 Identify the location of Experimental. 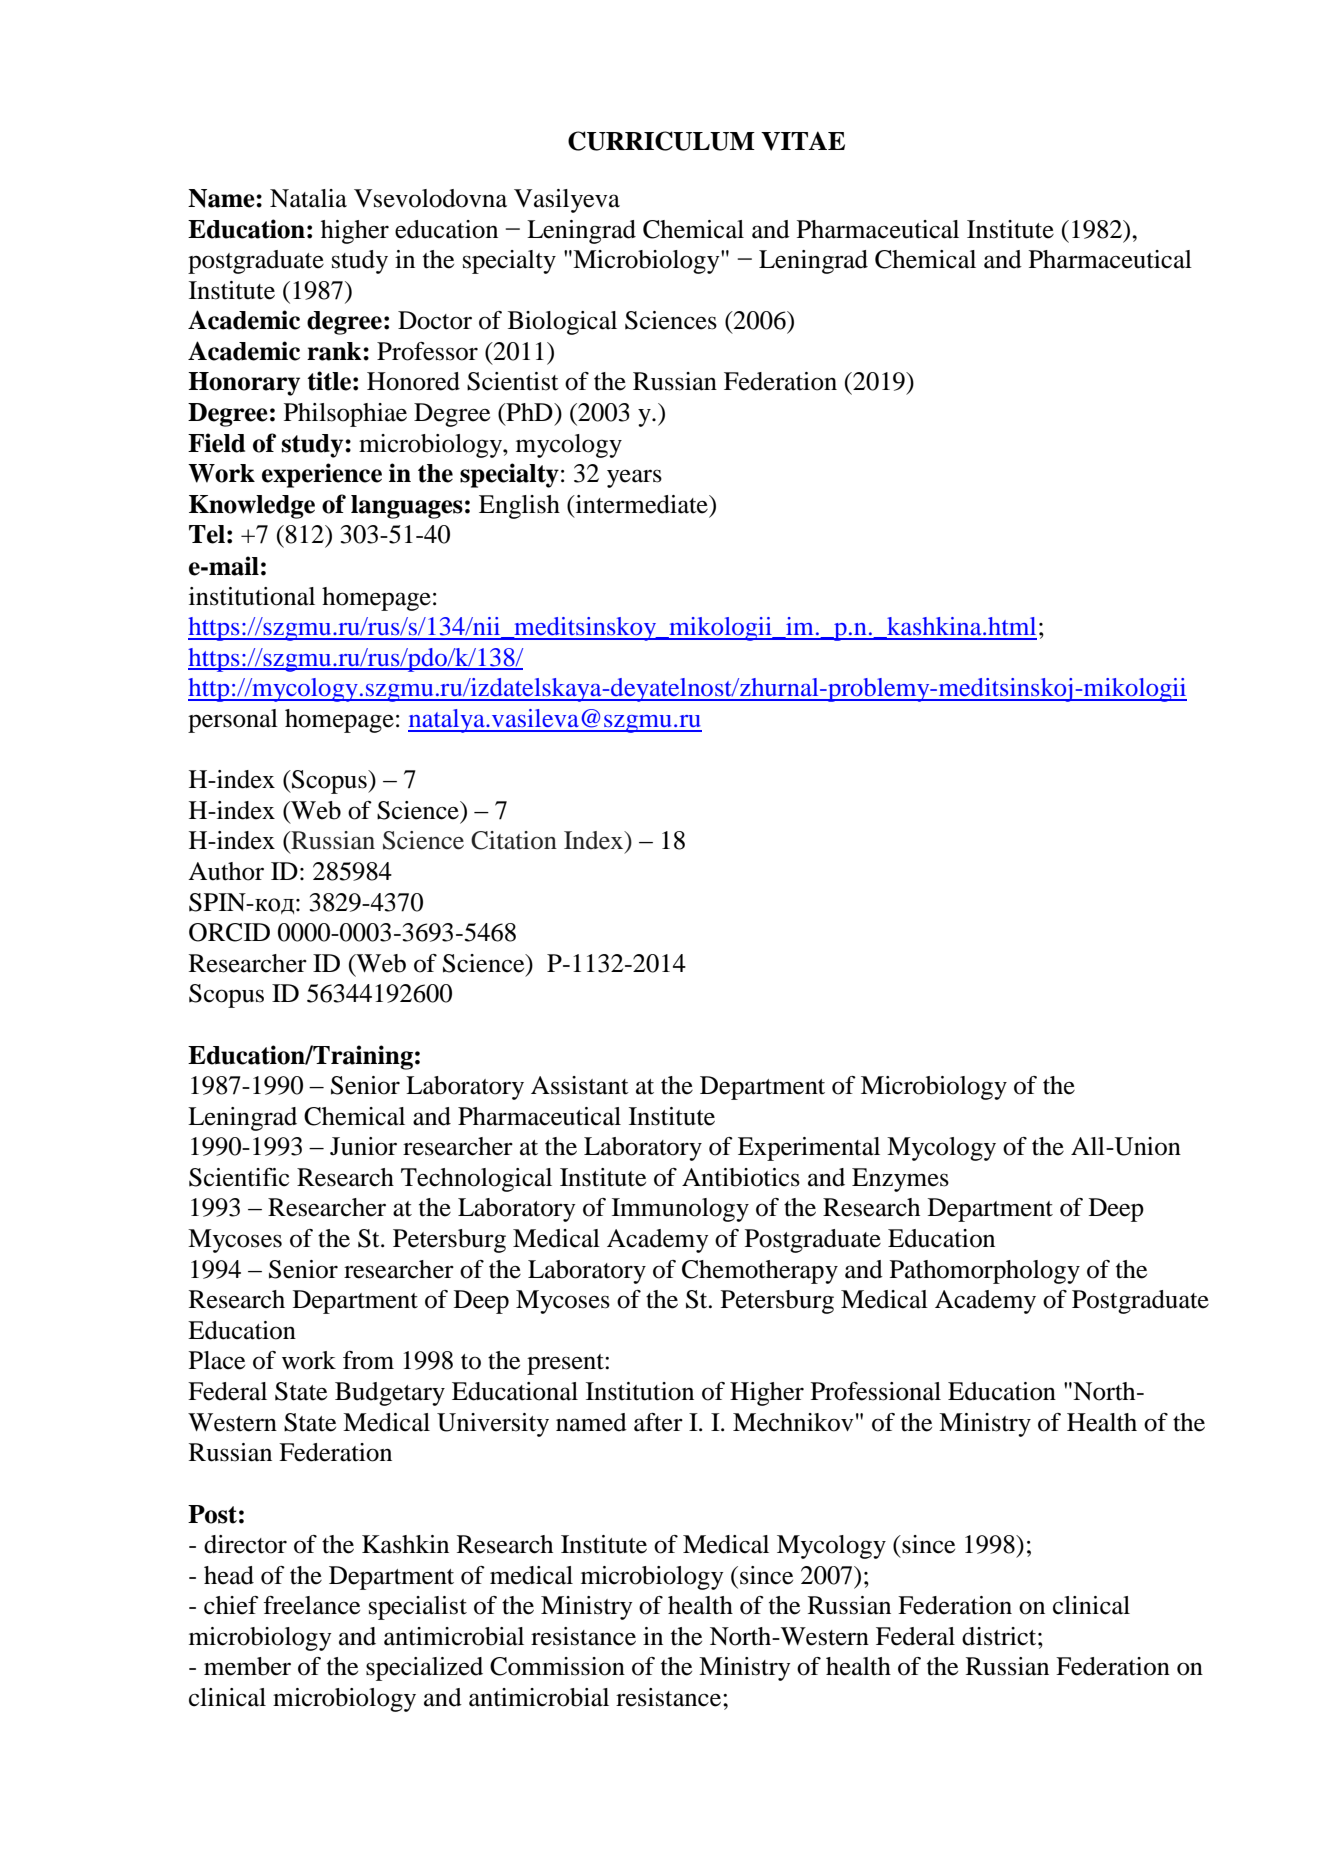
(809, 1149).
